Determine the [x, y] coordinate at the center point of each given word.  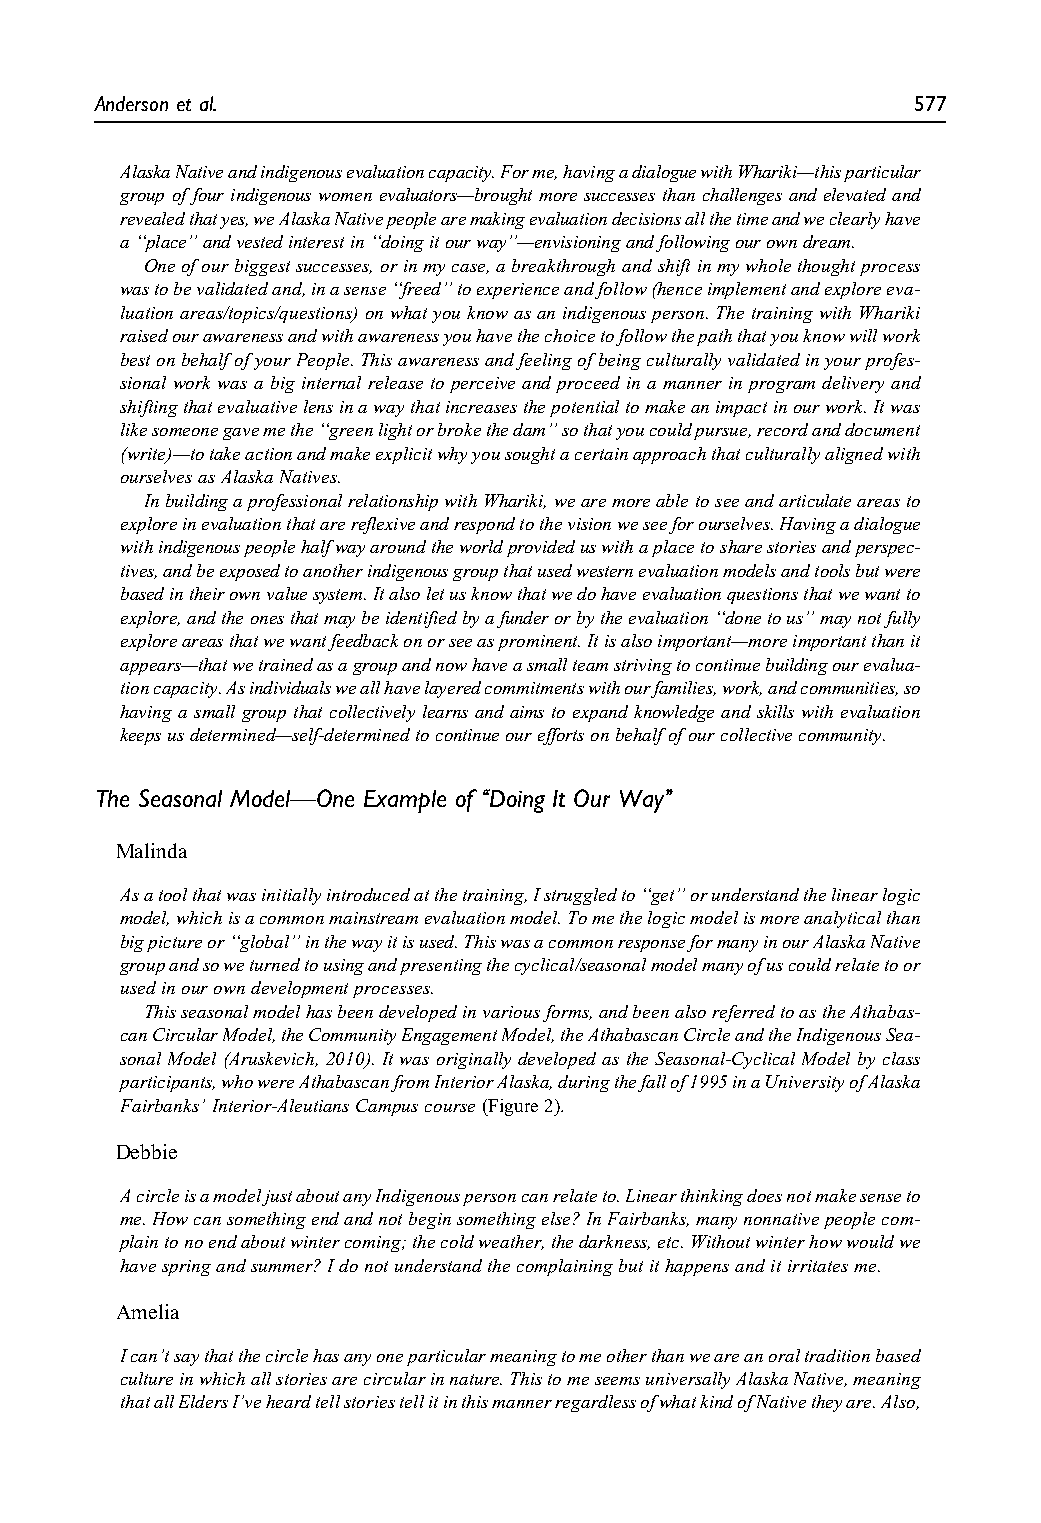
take [225, 453]
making [497, 220]
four [205, 196]
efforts [561, 736]
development [299, 989]
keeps [140, 736]
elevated [855, 194]
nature [476, 1379]
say [186, 1360]
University [805, 1083]
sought [530, 455]
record [782, 429]
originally [474, 1060]
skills [775, 711]
